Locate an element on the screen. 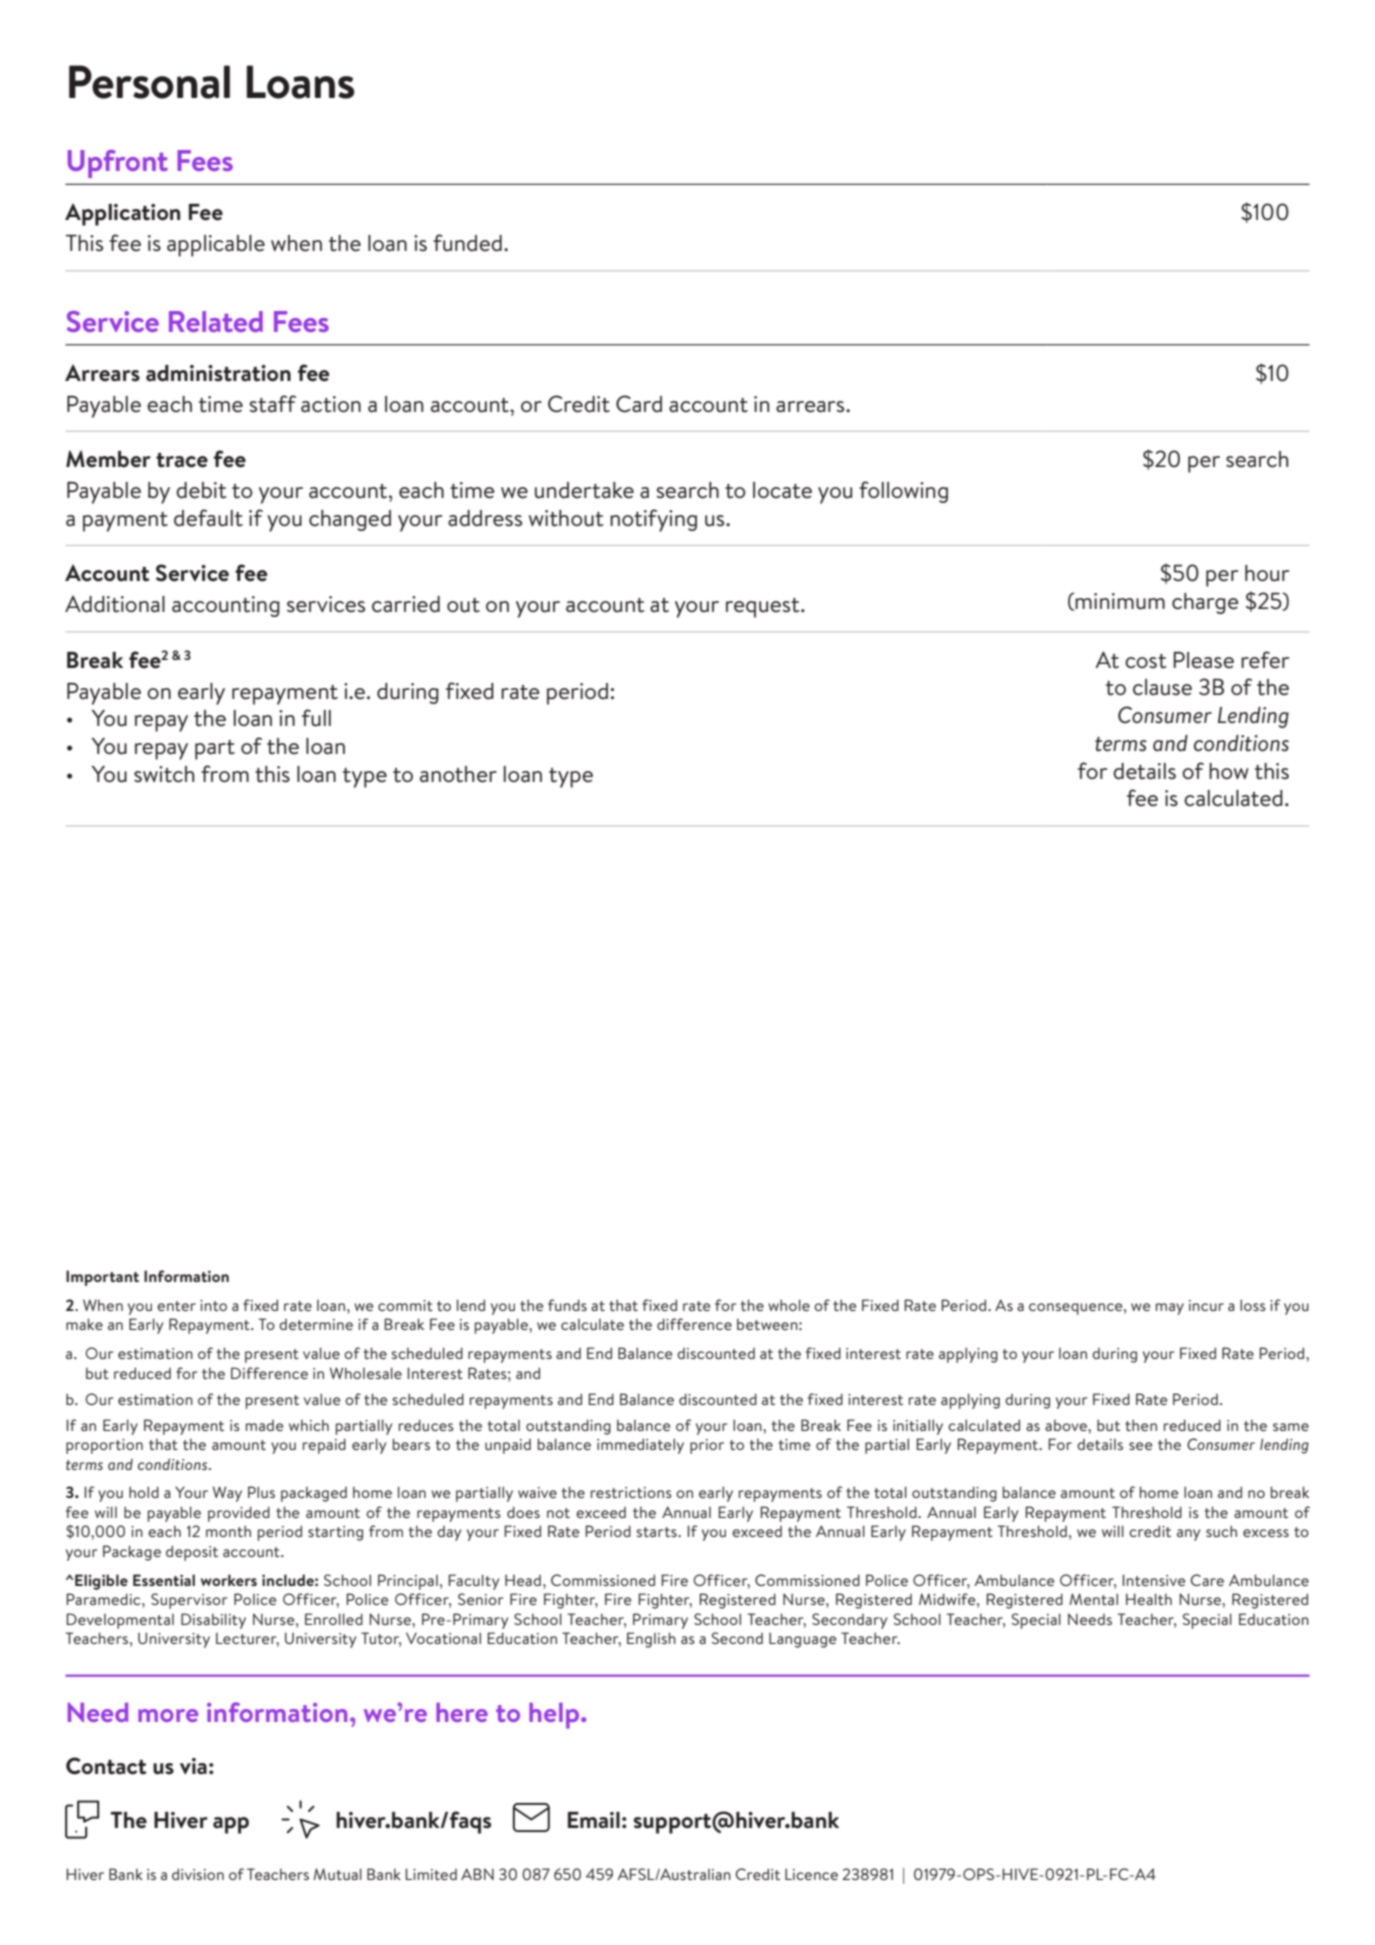  another is located at coordinates (458, 774).
